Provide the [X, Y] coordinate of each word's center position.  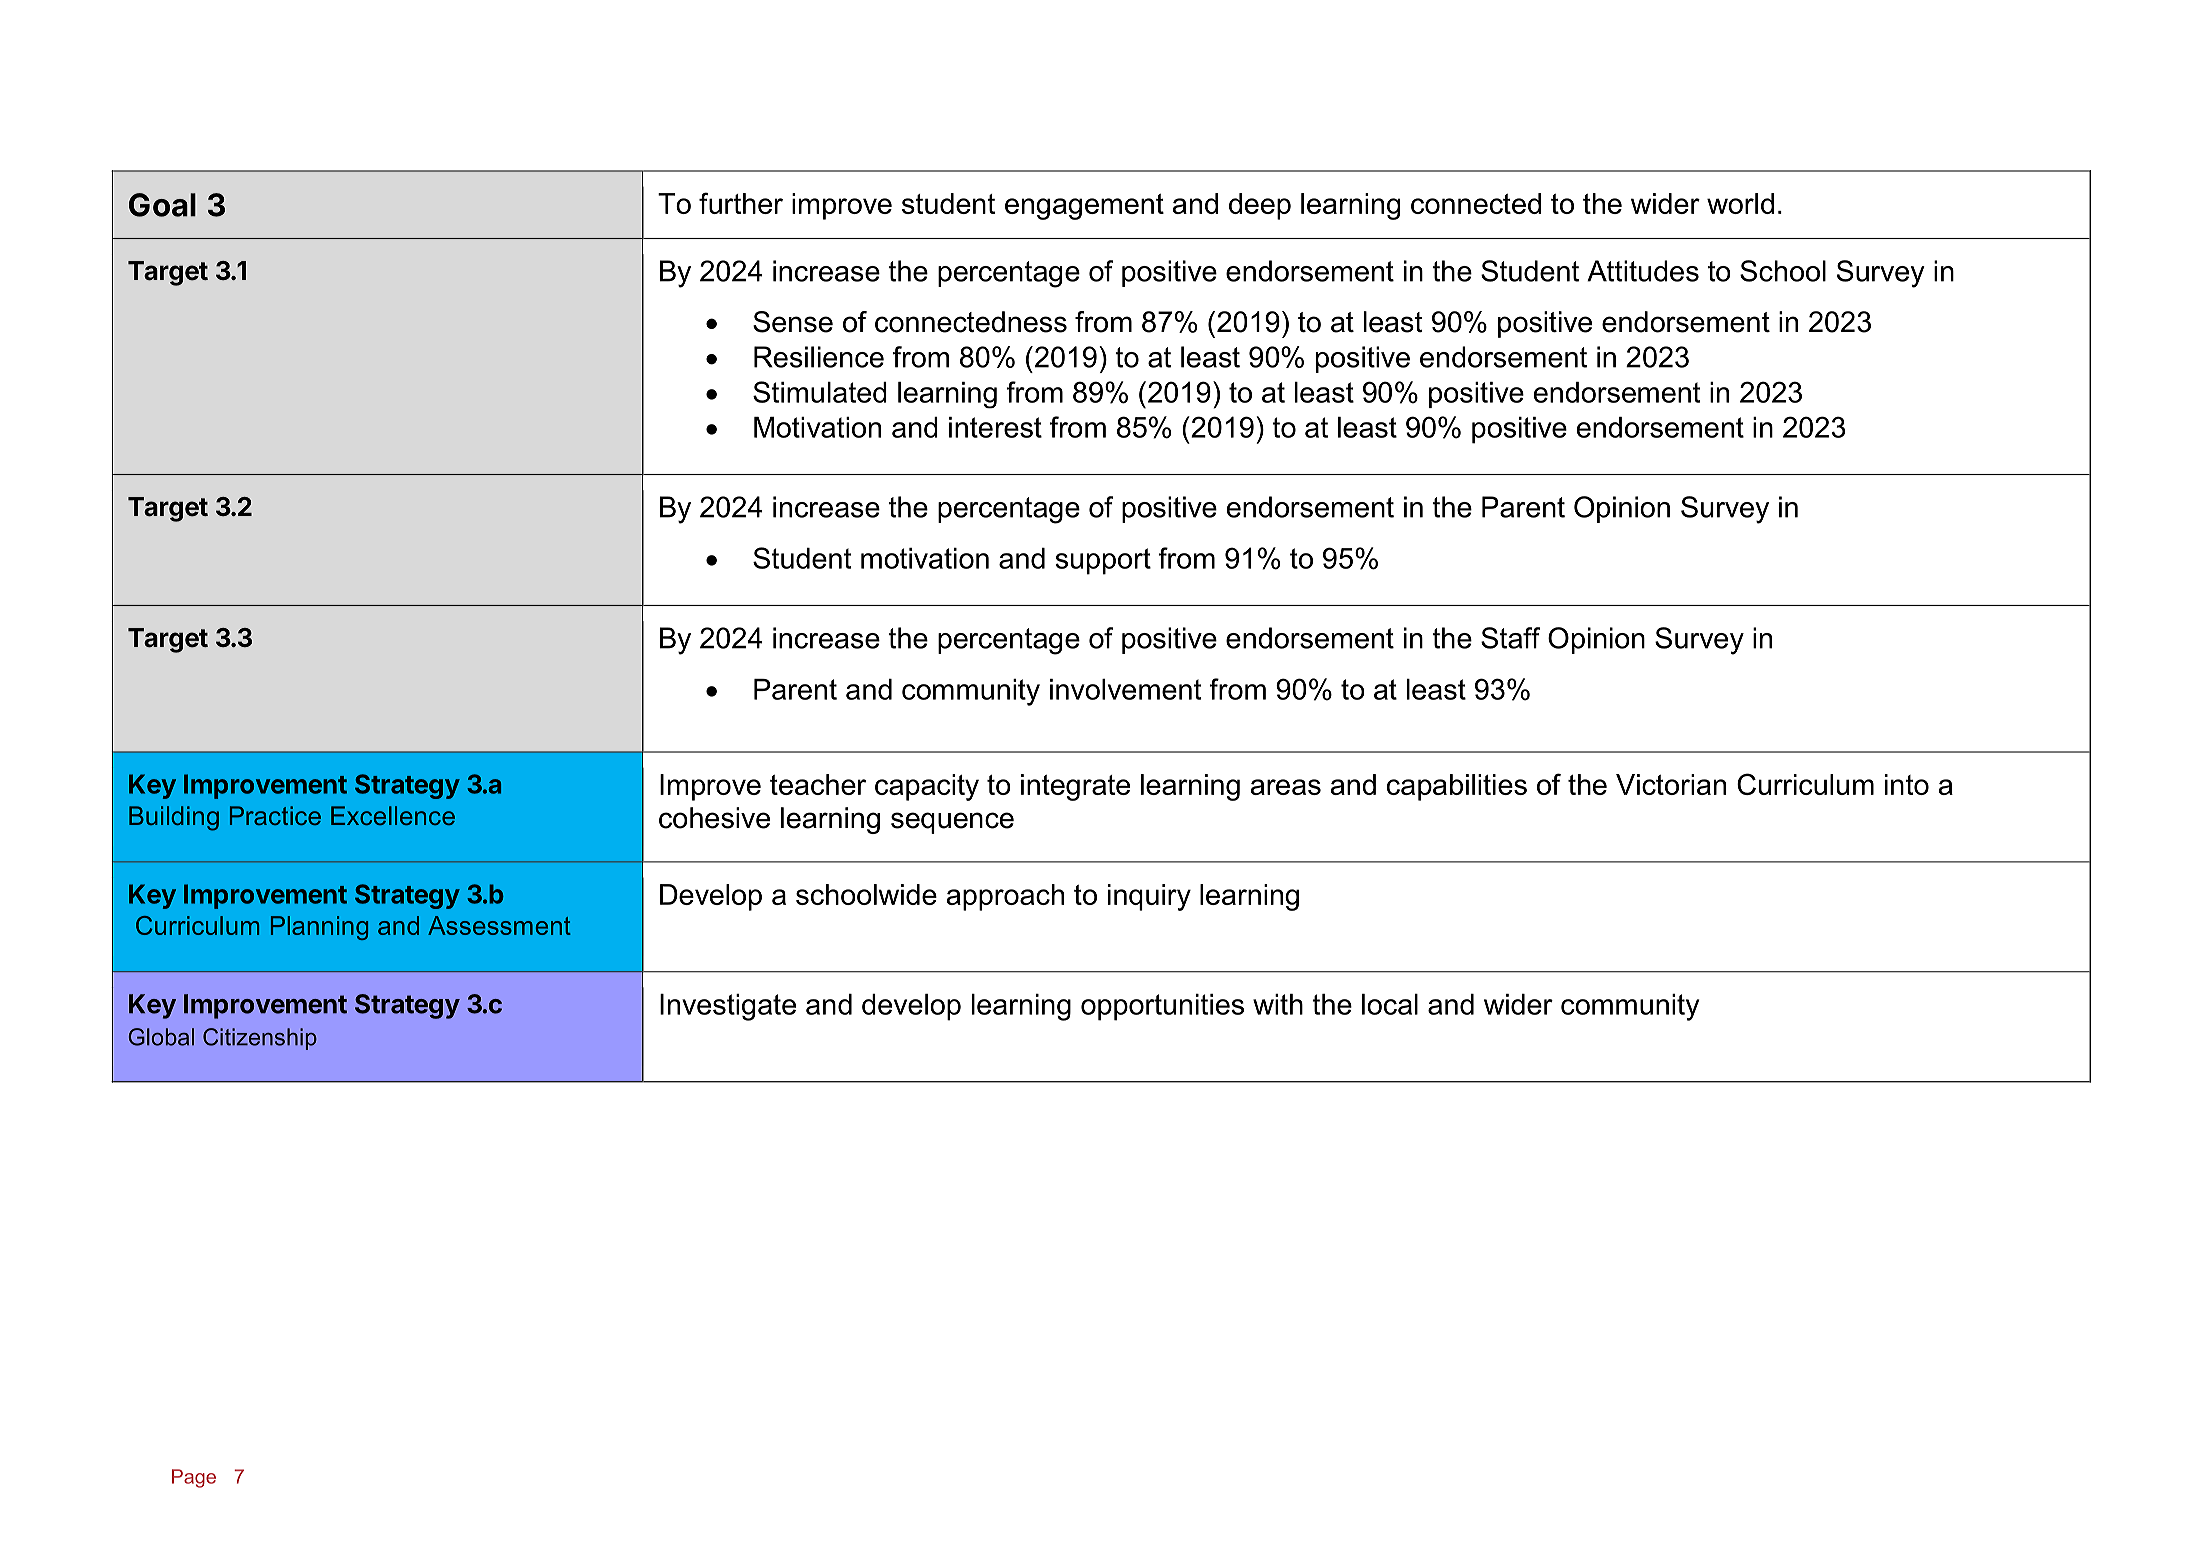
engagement [1084, 207]
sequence [952, 823]
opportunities [1162, 1007]
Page [194, 1478]
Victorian [1671, 784]
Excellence [393, 815]
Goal [162, 205]
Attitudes [1643, 271]
